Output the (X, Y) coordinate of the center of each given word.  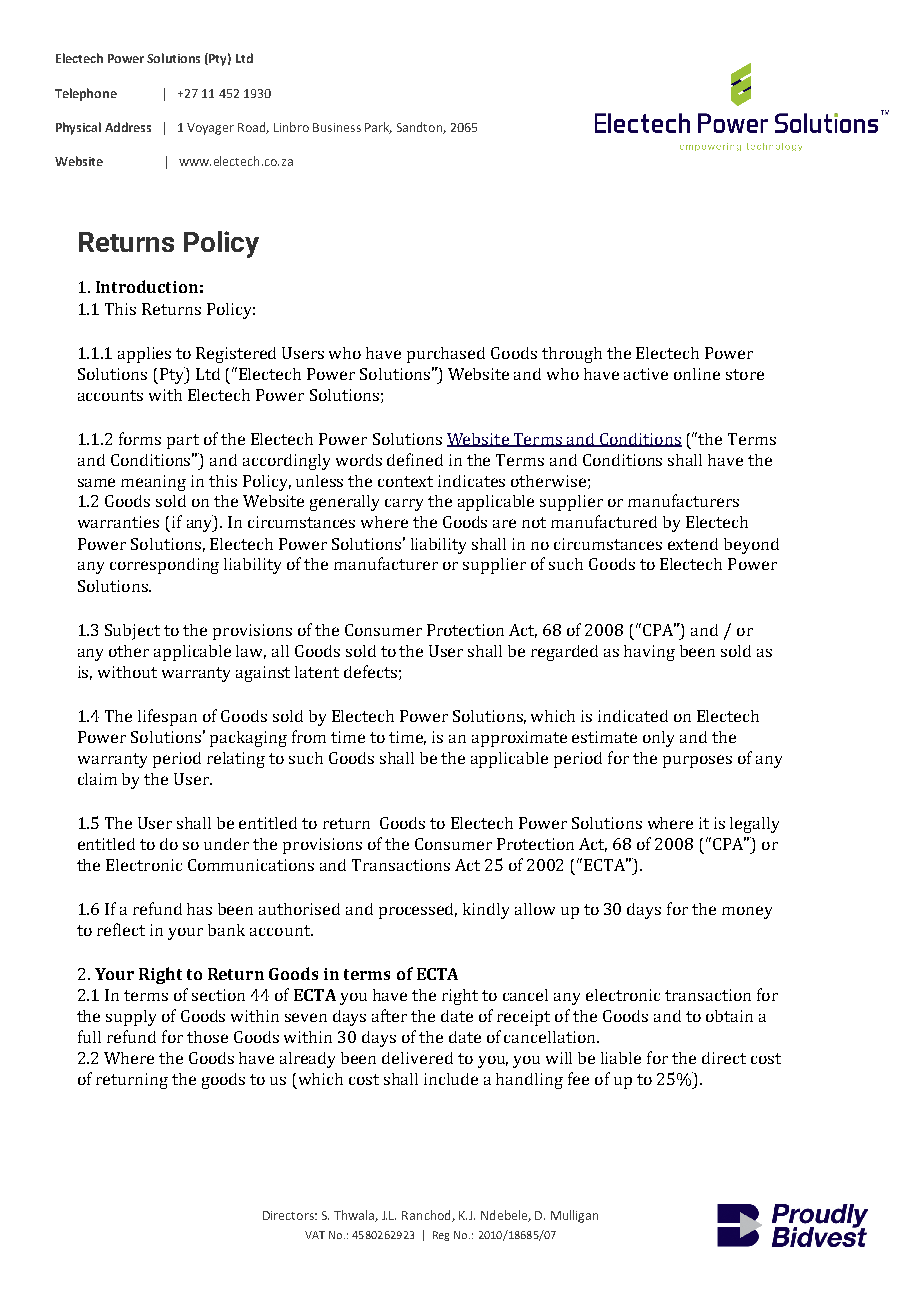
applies (144, 355)
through (572, 355)
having (649, 653)
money (747, 912)
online (697, 374)
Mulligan (574, 1216)
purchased (446, 355)
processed (418, 911)
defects (370, 671)
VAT (315, 1235)
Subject (132, 632)
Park (378, 128)
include (451, 1079)
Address (128, 127)
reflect (121, 929)
